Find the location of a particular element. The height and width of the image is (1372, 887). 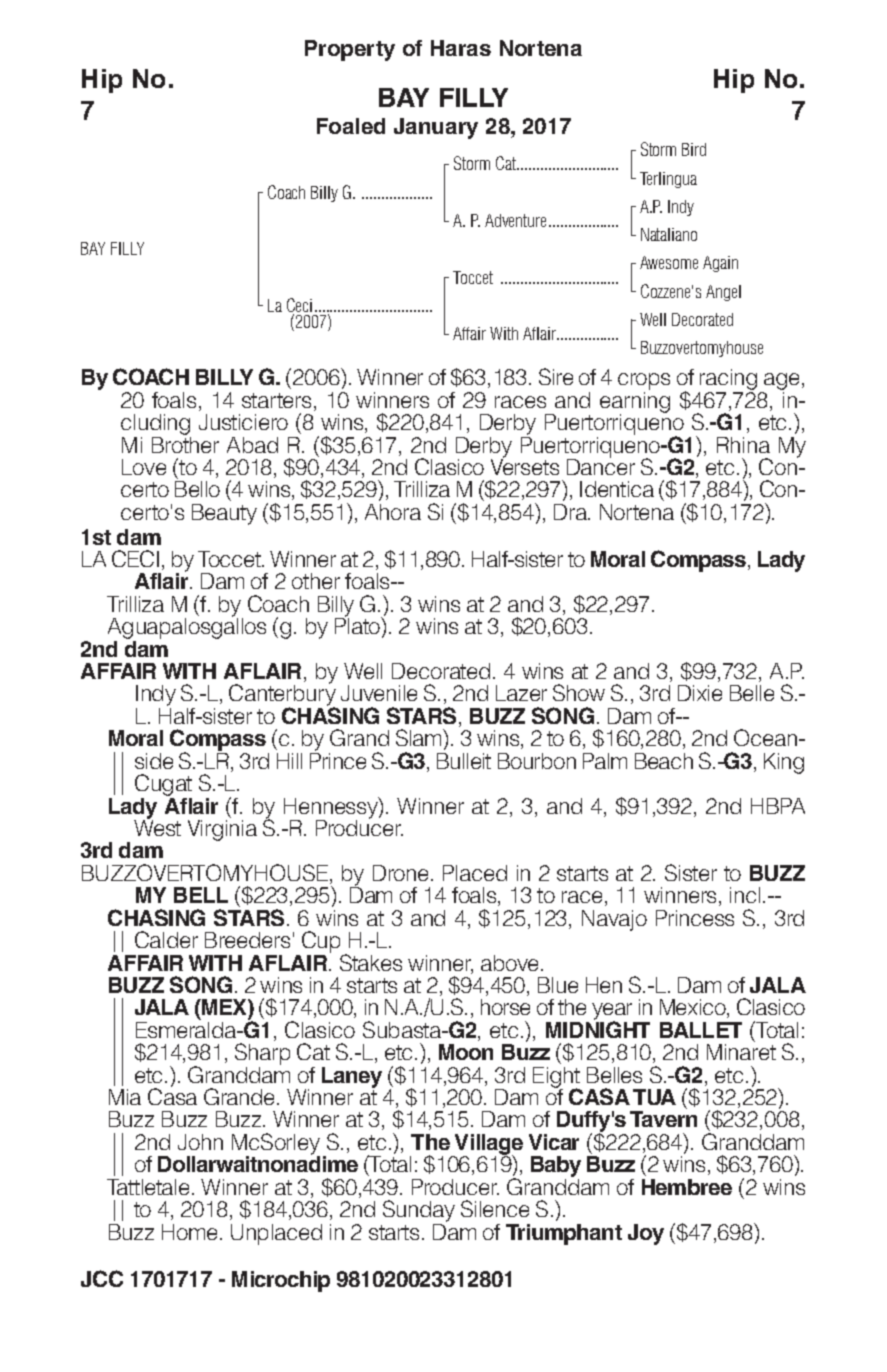

Abad is located at coordinates (252, 445).
